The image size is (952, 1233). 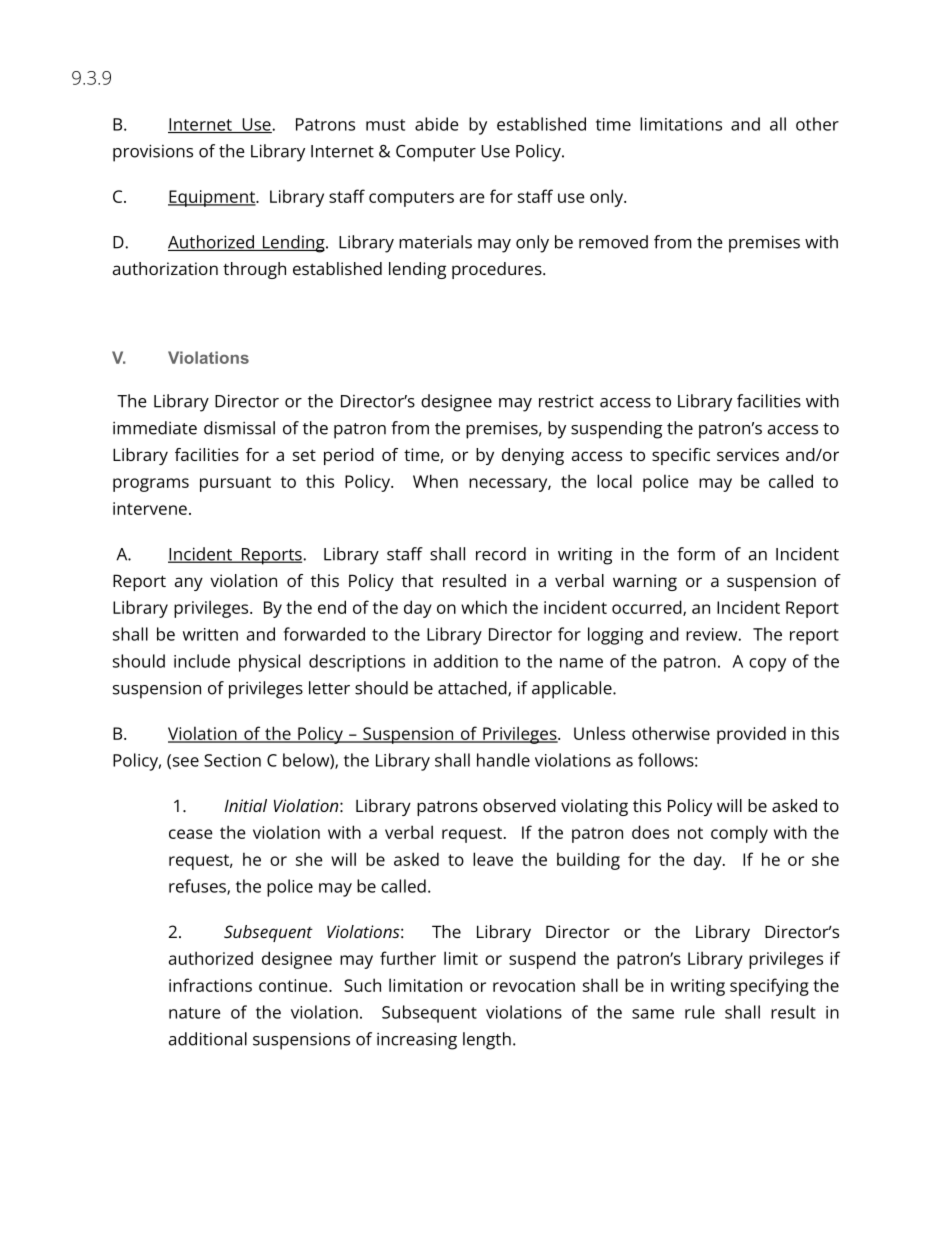 What do you see at coordinates (195, 1013) in the document?
I see `nature` at bounding box center [195, 1013].
